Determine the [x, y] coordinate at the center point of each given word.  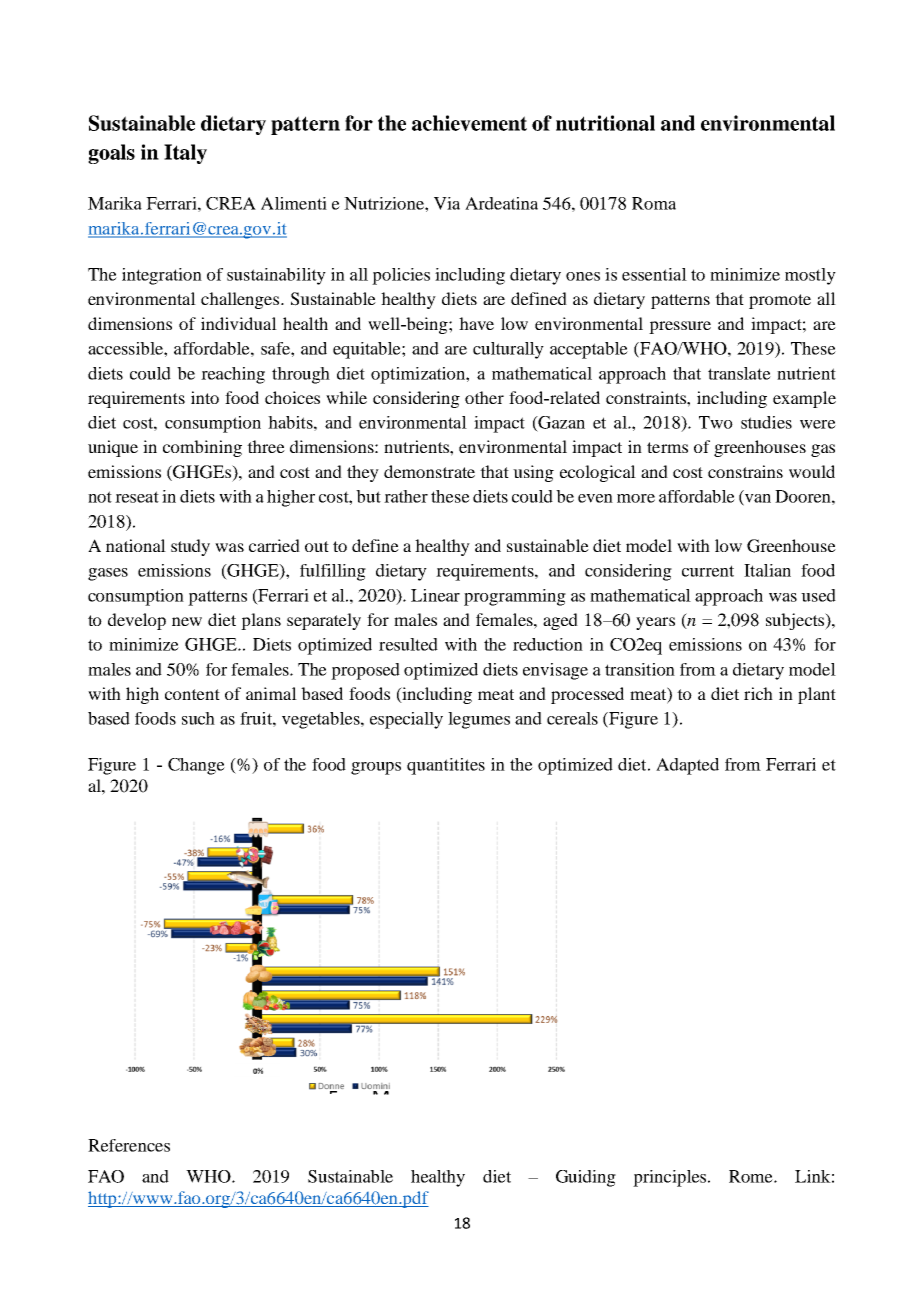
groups [376, 768]
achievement [469, 123]
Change [196, 766]
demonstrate [429, 471]
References [129, 1145]
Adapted [687, 766]
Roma [654, 203]
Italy [185, 154]
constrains [745, 471]
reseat [137, 497]
